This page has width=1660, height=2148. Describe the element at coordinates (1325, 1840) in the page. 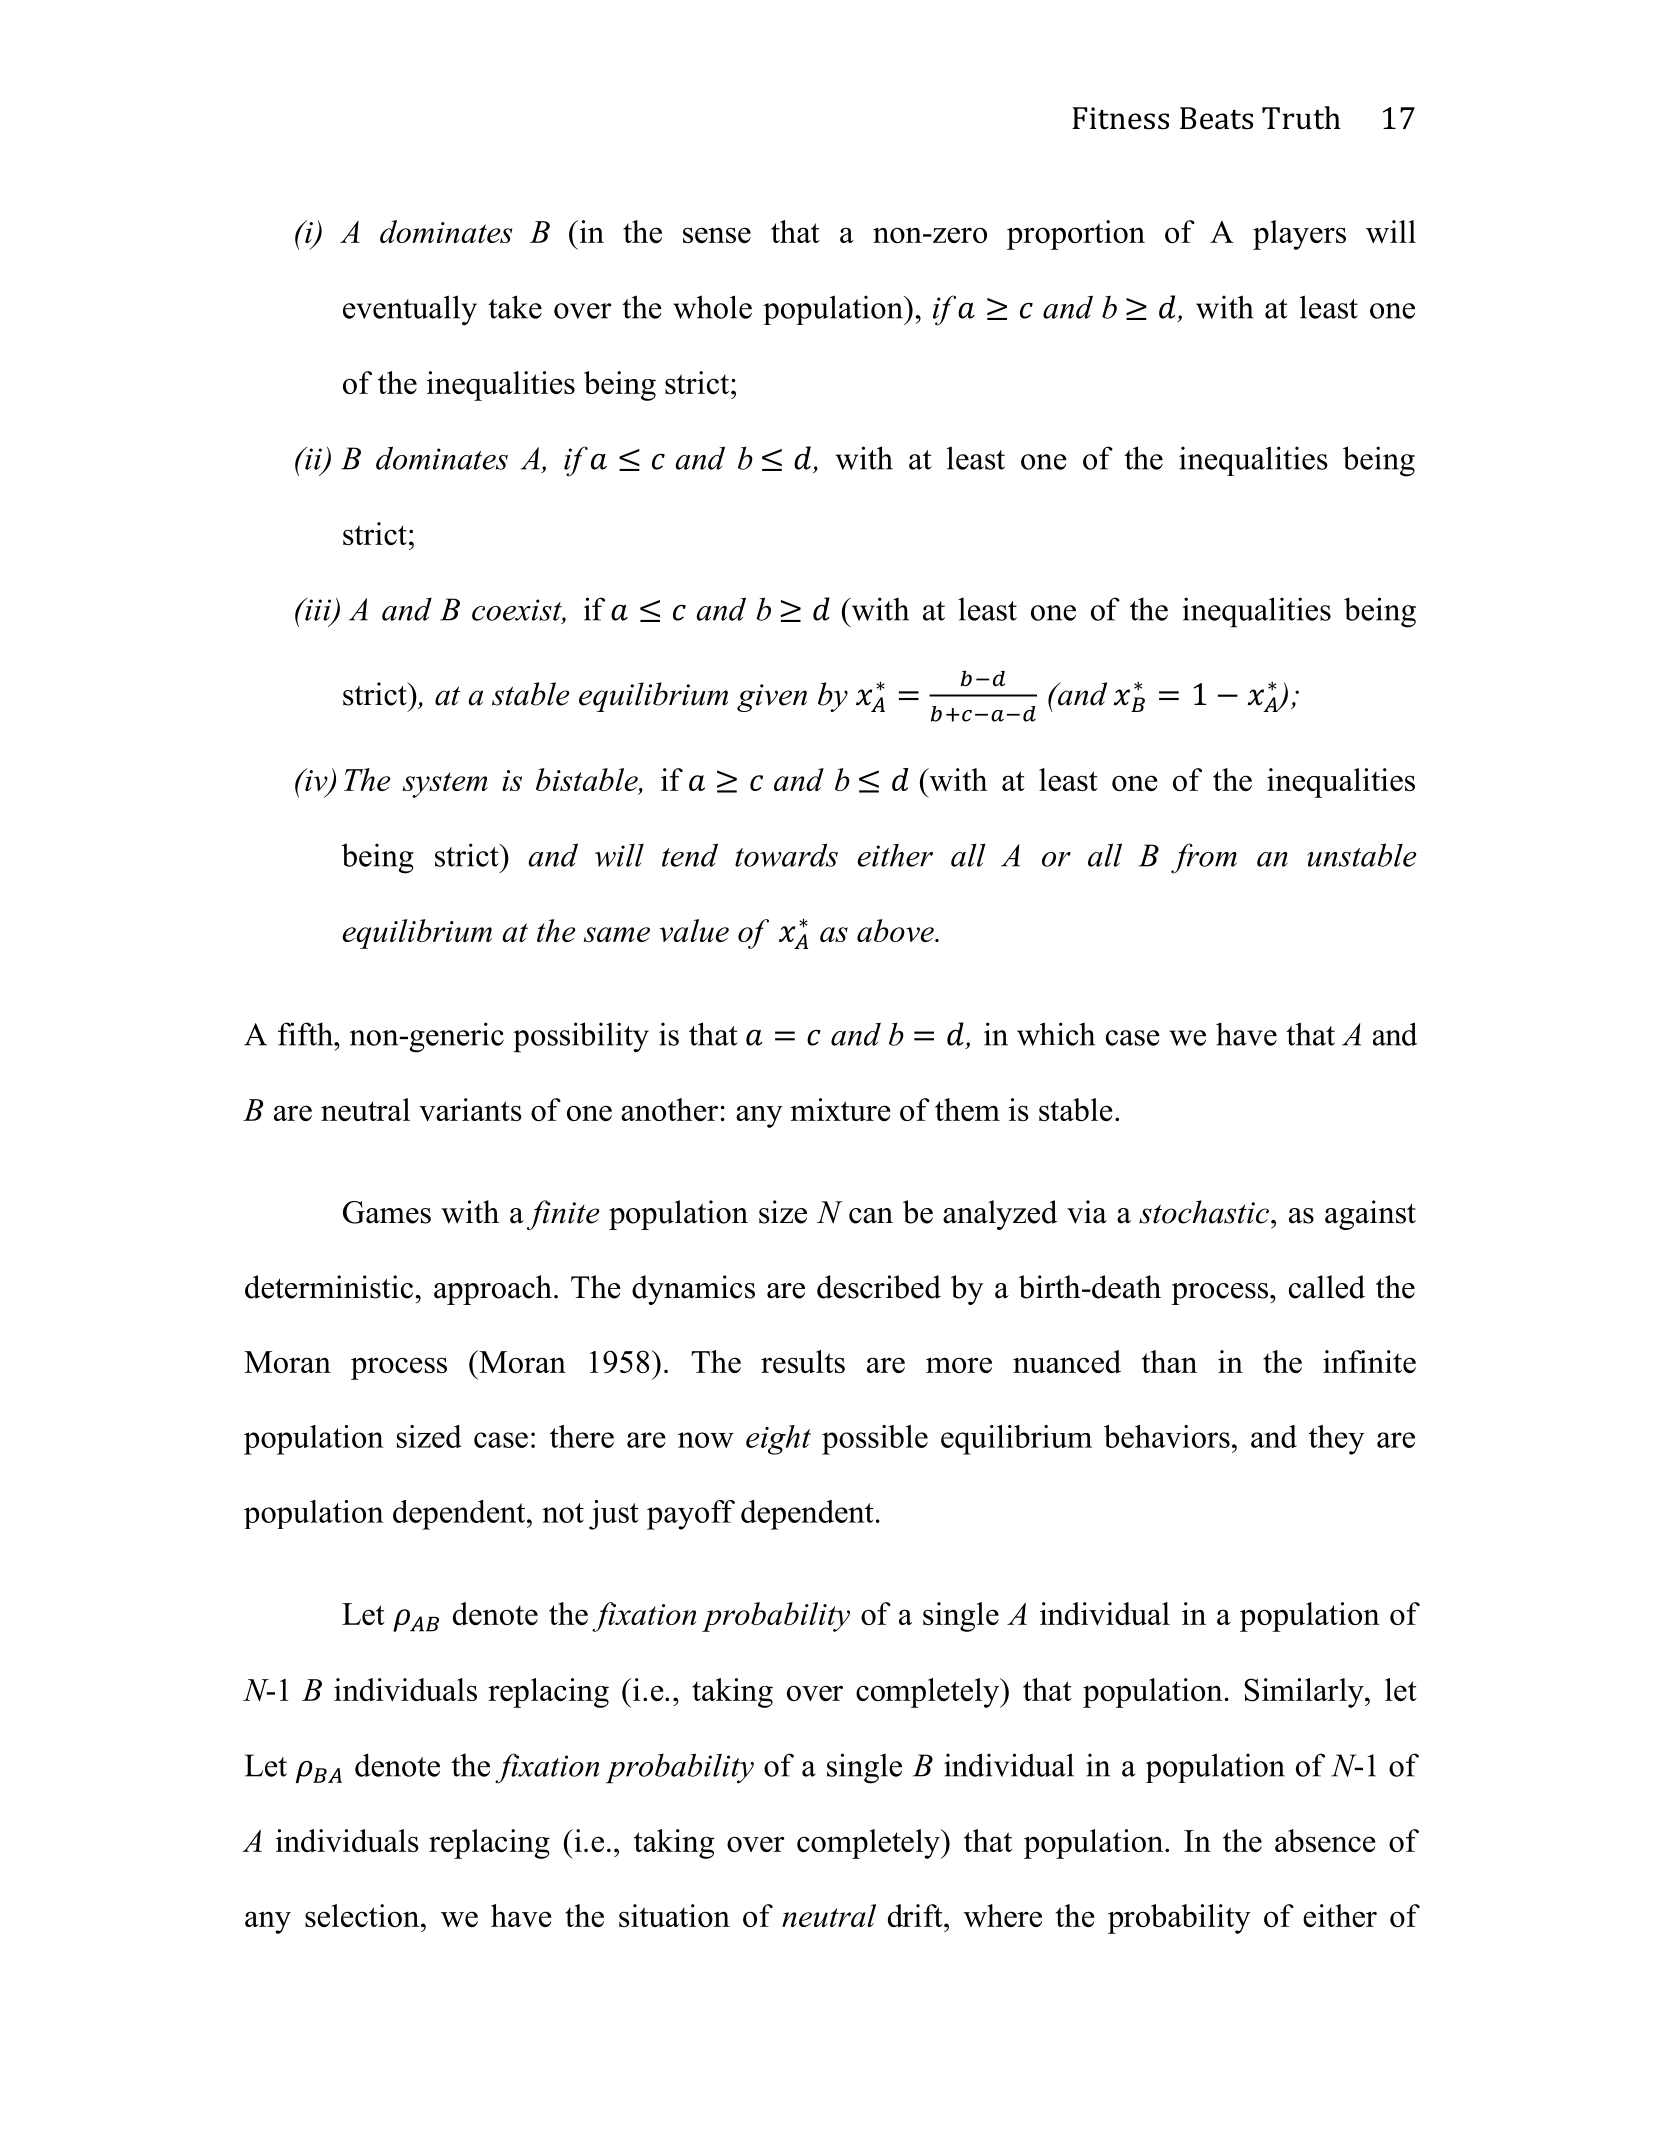

I see `absence` at that location.
